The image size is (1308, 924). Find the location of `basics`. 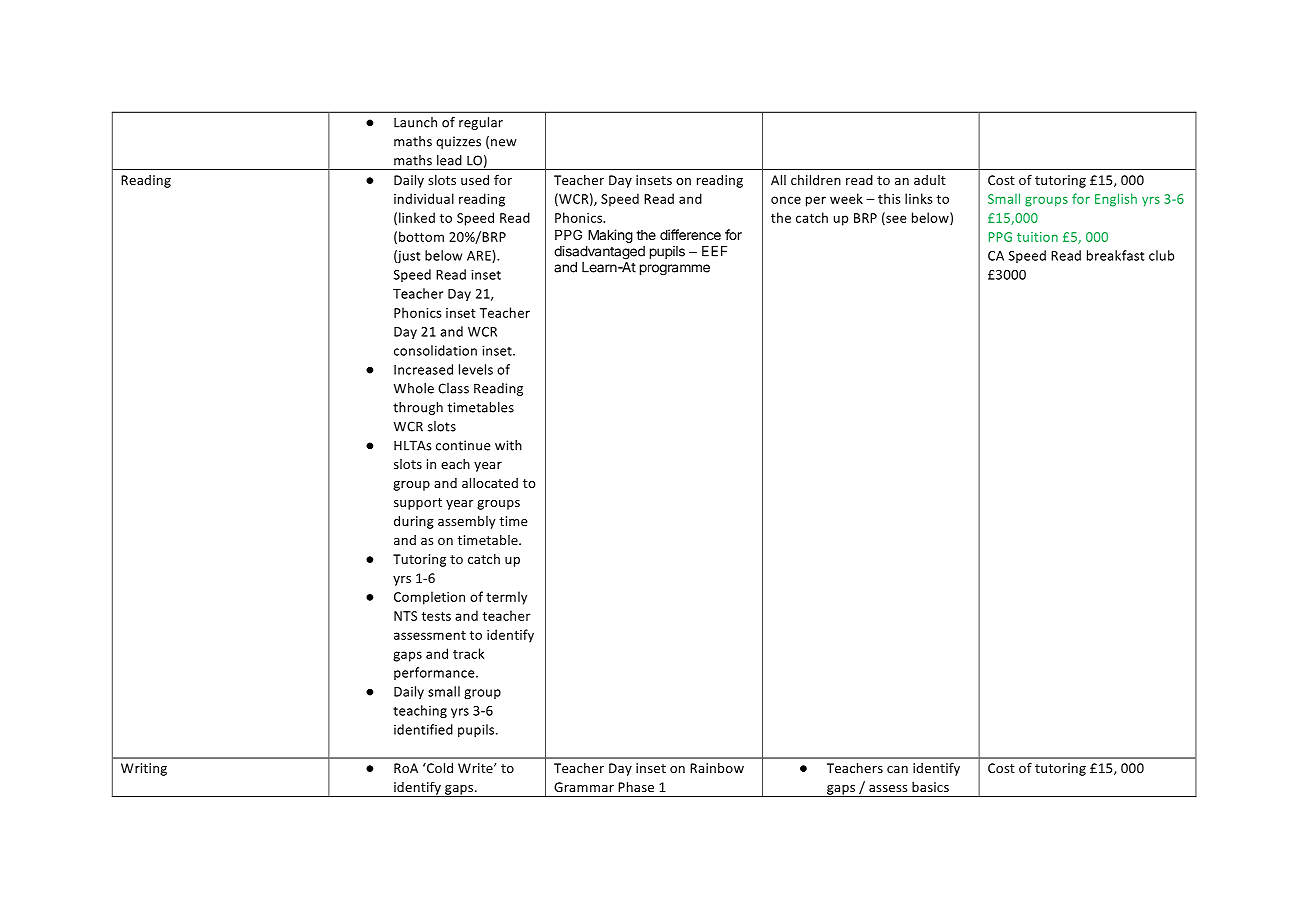

basics is located at coordinates (930, 787).
